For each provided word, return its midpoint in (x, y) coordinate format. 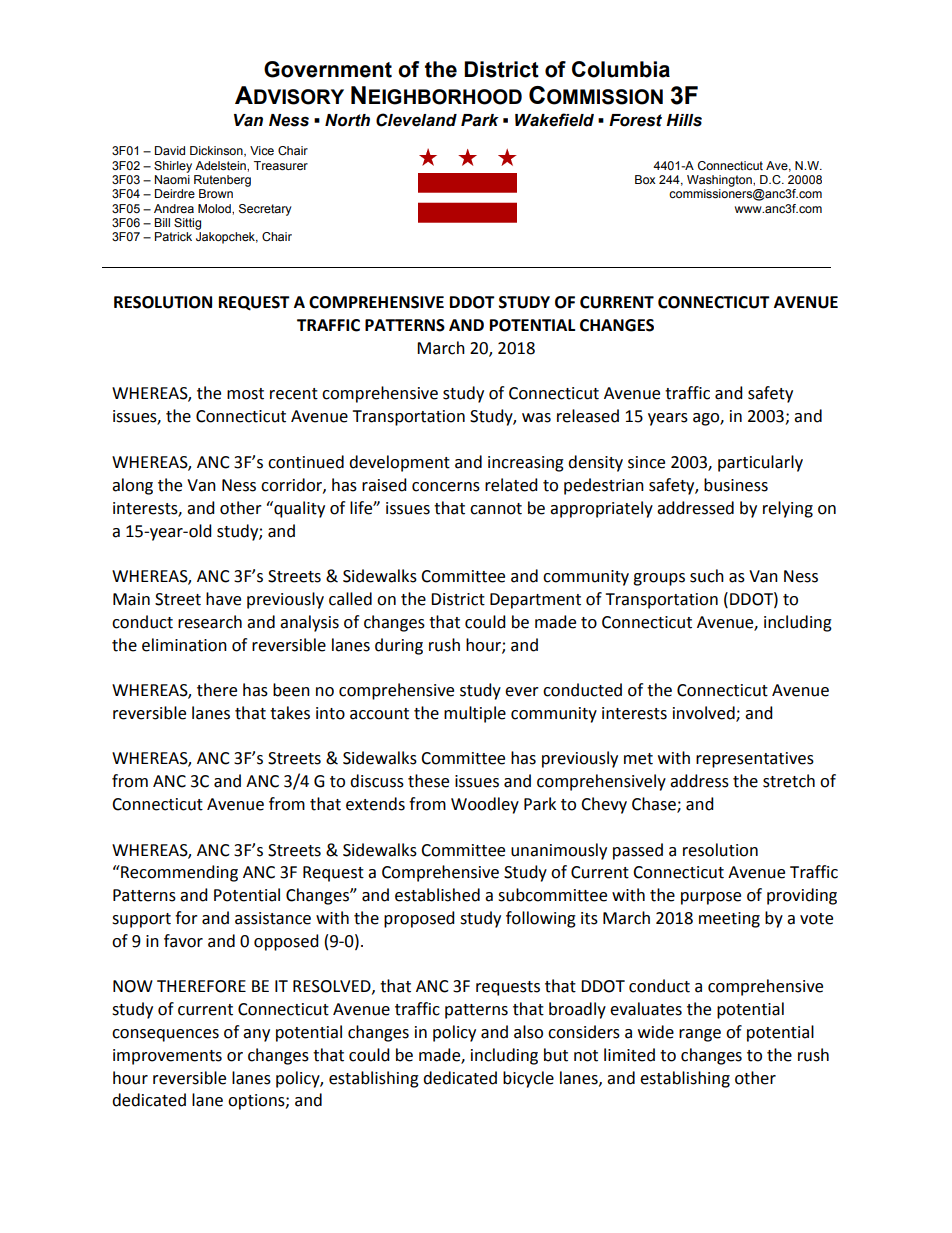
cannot (496, 509)
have (223, 599)
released (588, 416)
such (707, 576)
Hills (684, 120)
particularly (760, 463)
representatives (755, 760)
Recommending (178, 873)
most (245, 394)
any (256, 1035)
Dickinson (217, 151)
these (428, 781)
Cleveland (416, 120)
